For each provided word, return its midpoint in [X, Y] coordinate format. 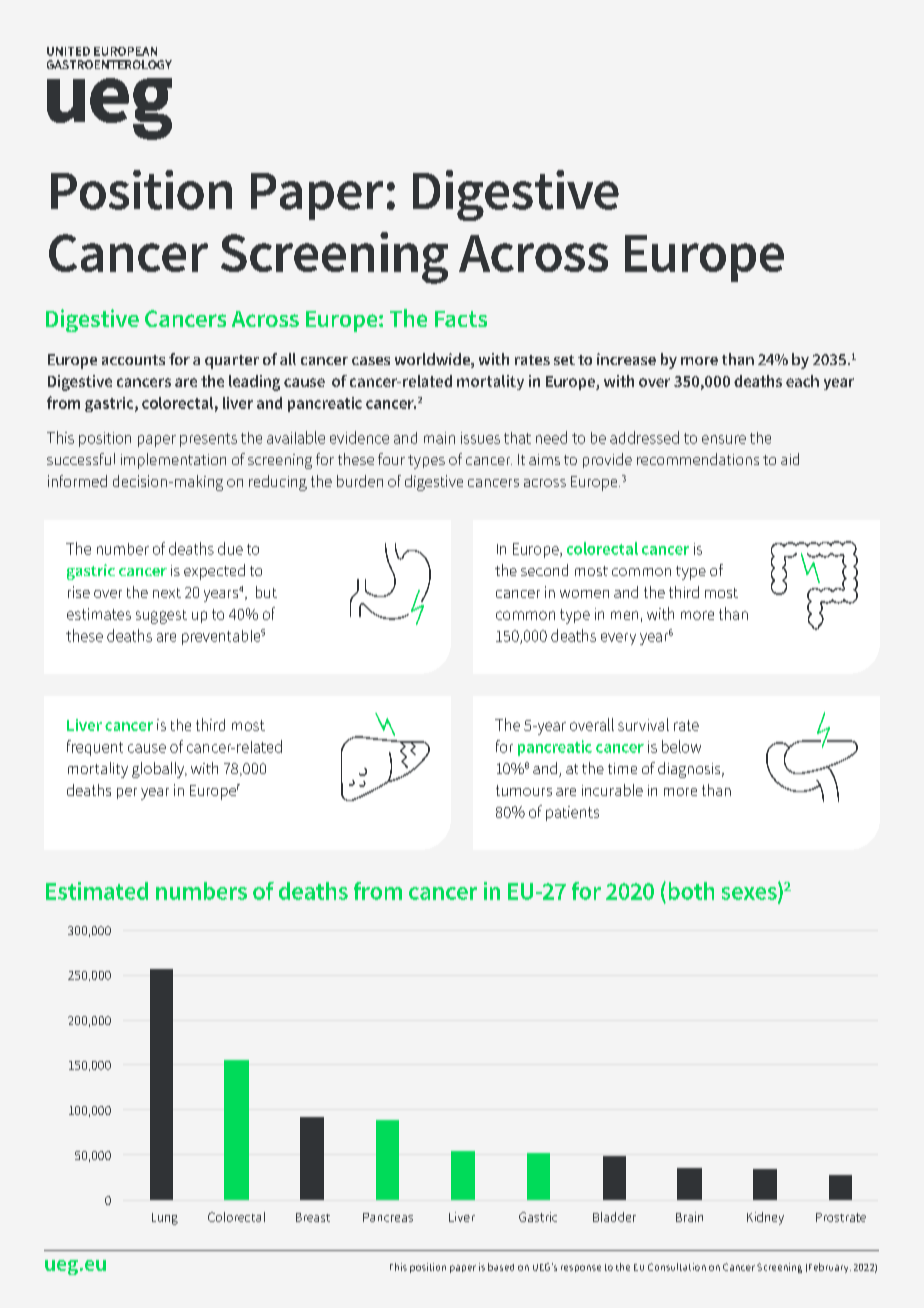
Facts [461, 319]
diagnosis [690, 770]
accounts [133, 360]
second [544, 570]
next [167, 593]
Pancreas [388, 1217]
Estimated [97, 891]
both [691, 891]
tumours [524, 790]
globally [159, 770]
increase [626, 359]
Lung [165, 1219]
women [584, 594]
